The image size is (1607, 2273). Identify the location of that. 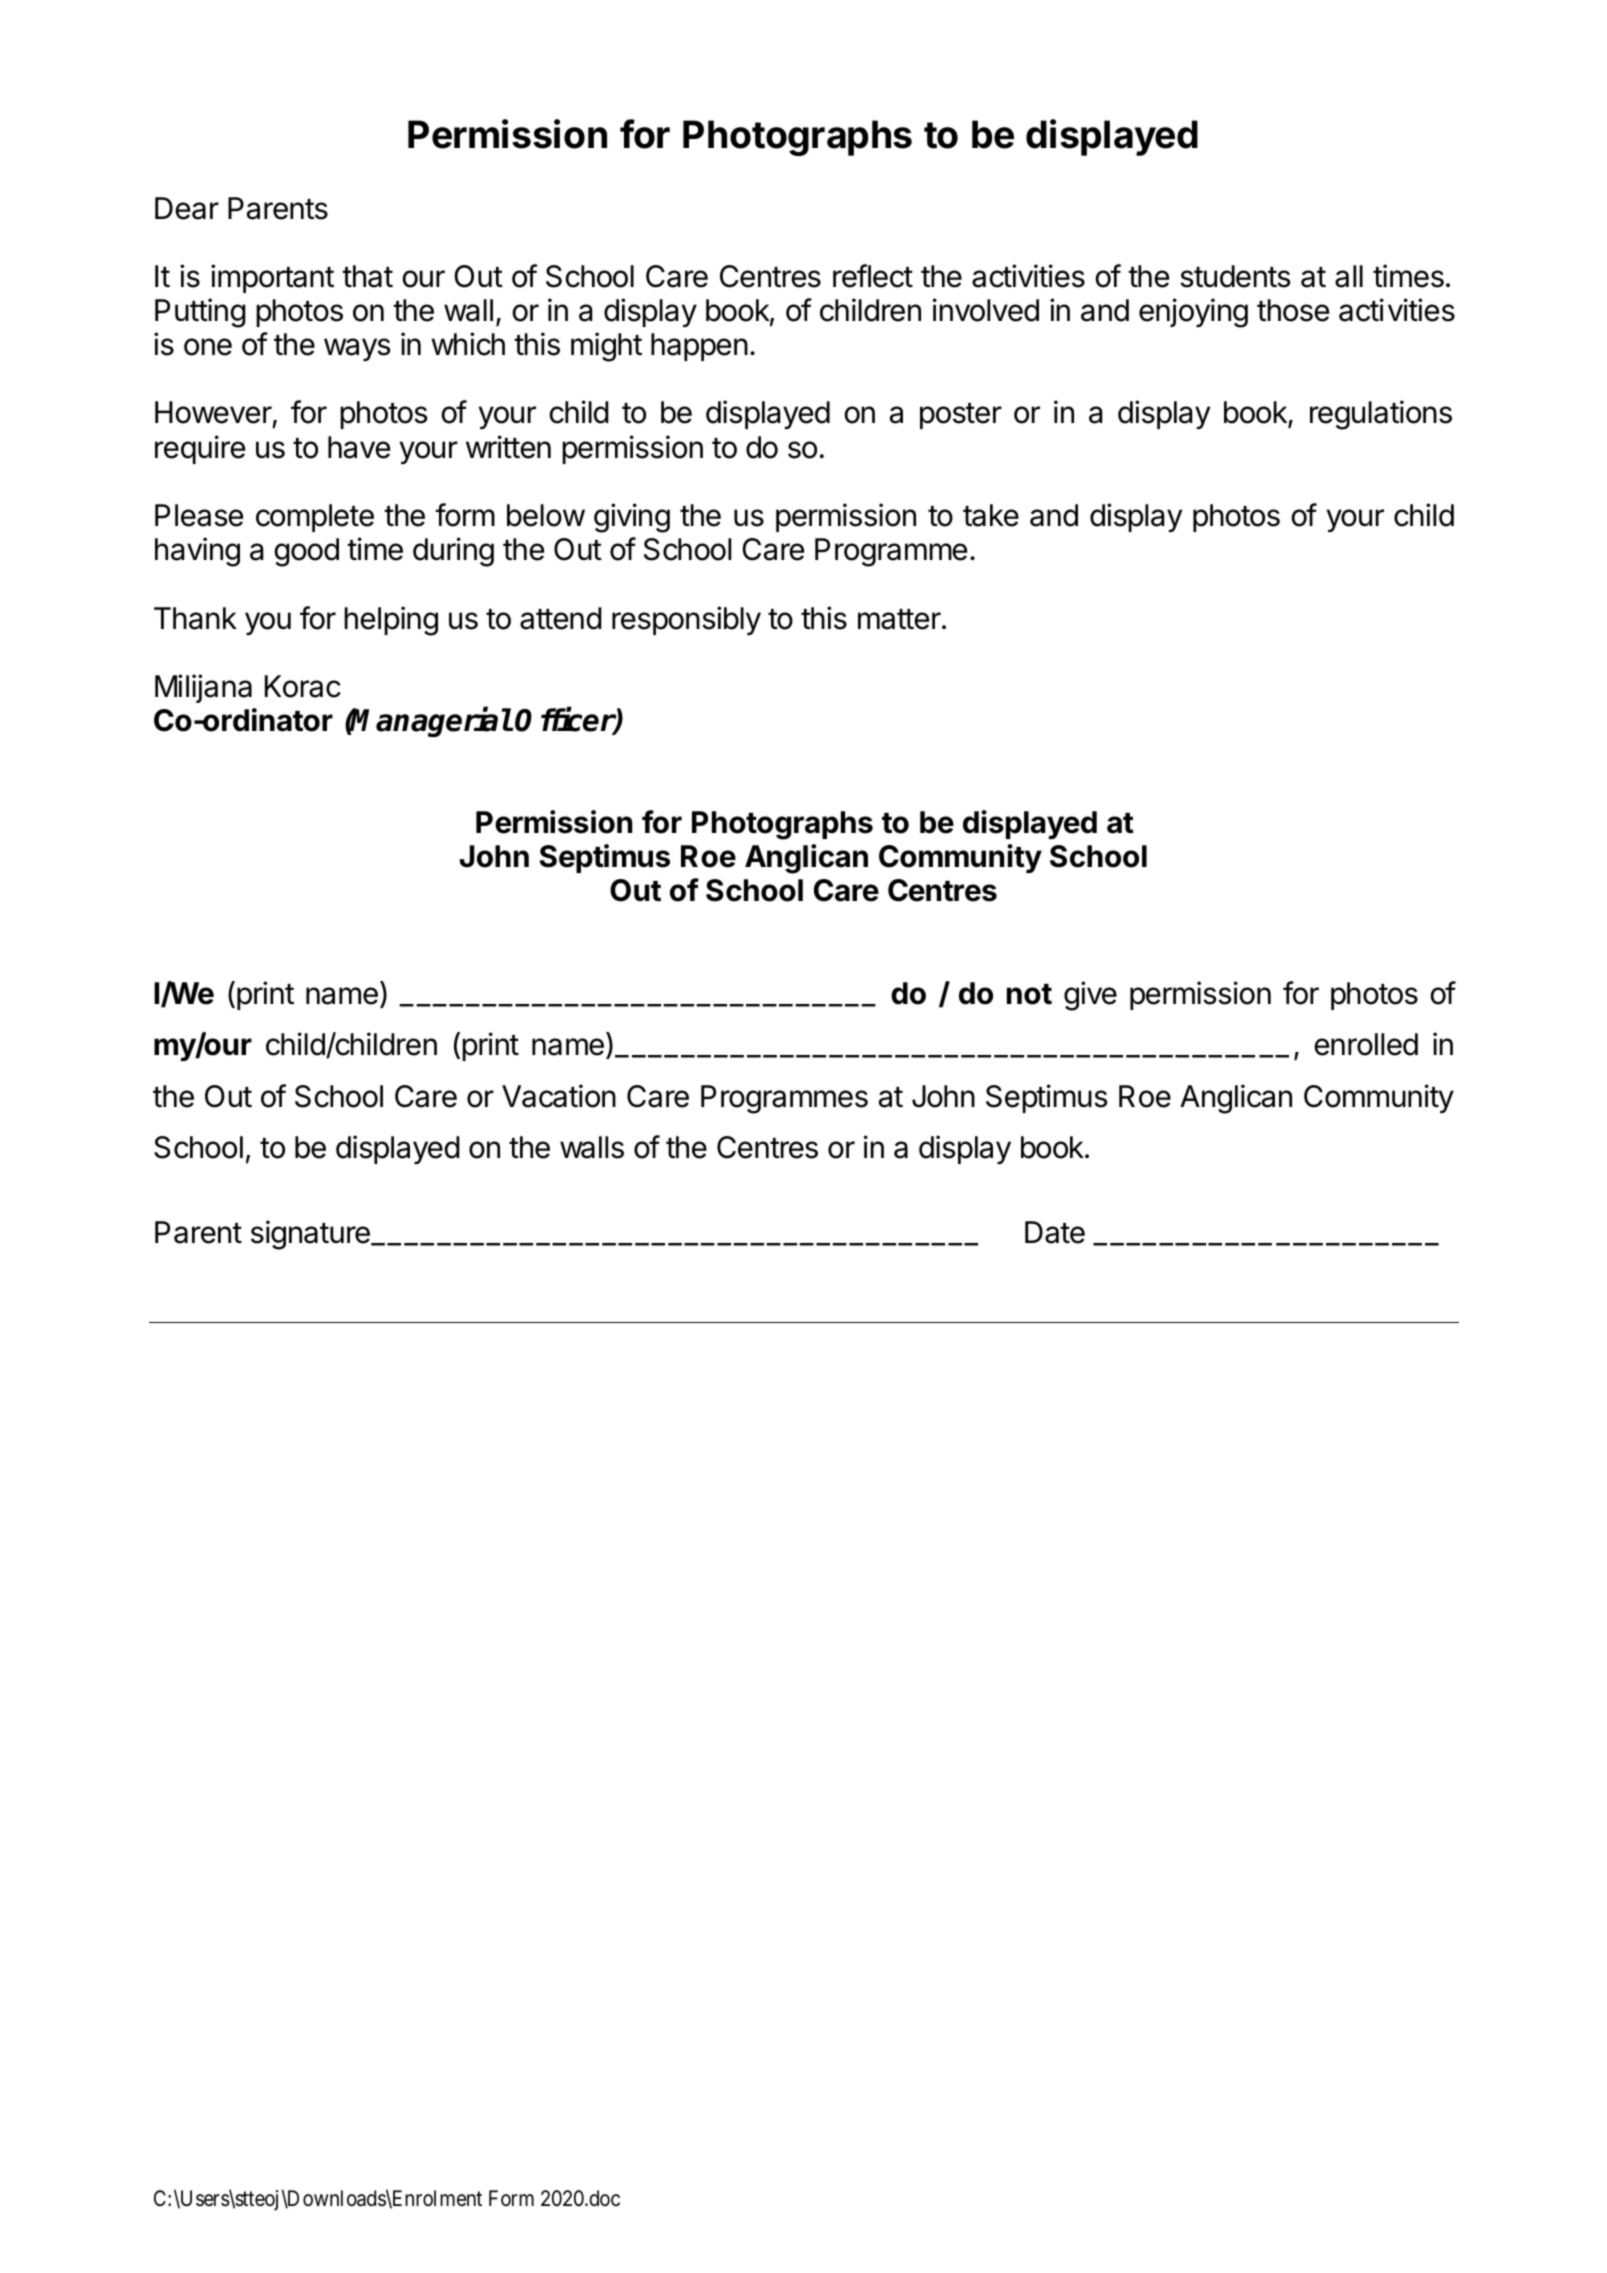
(367, 276).
